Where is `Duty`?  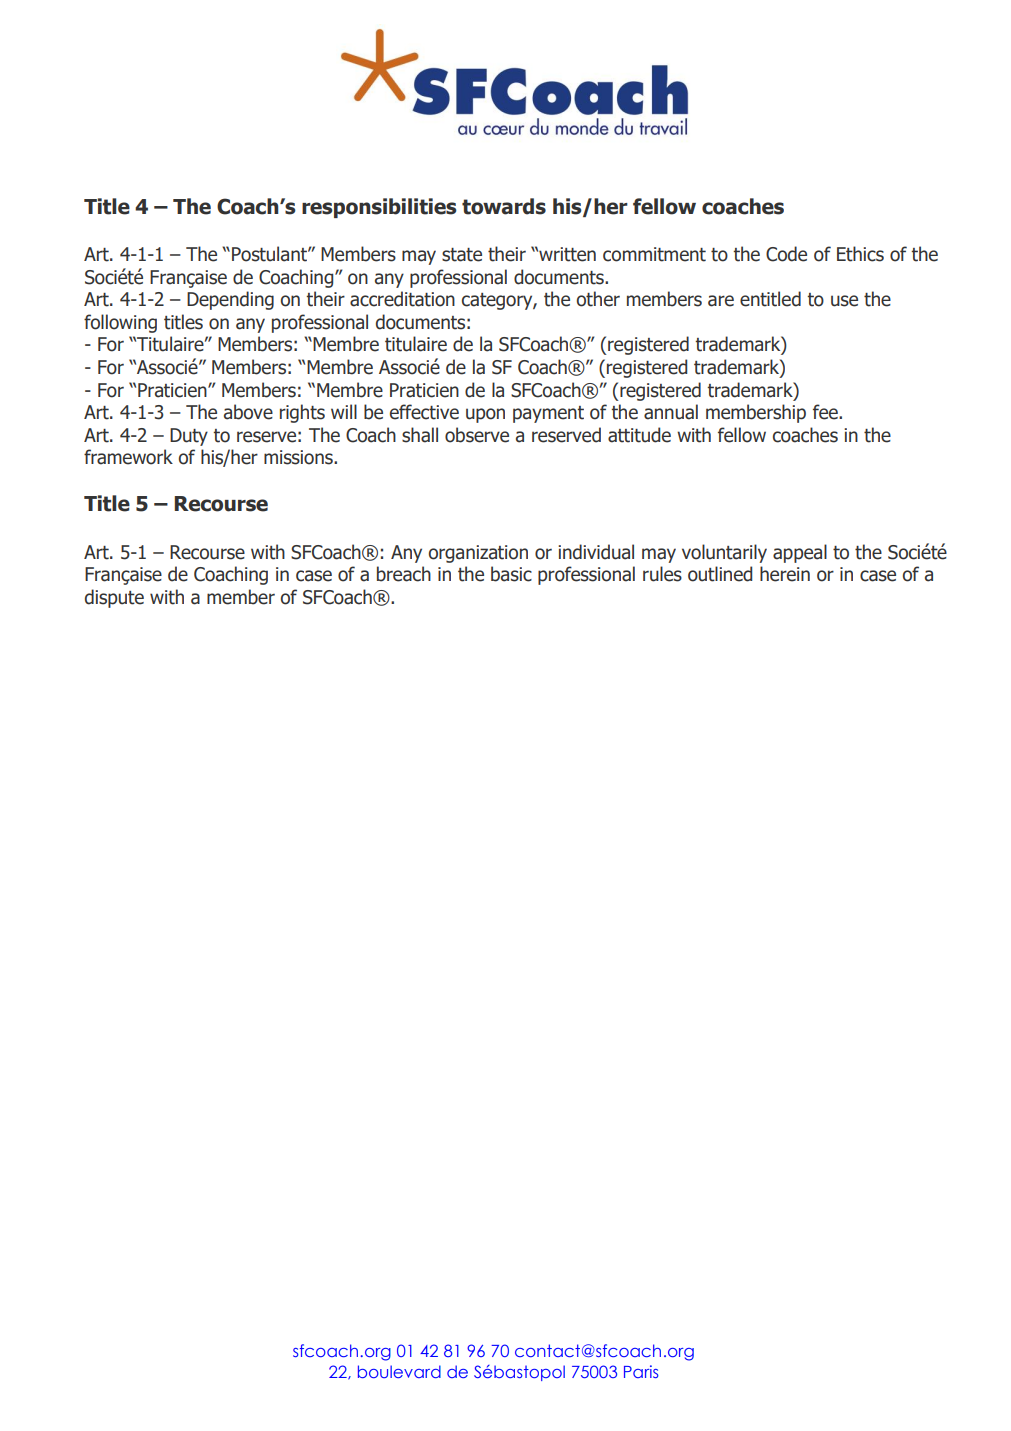
Duty is located at coordinates (189, 437).
